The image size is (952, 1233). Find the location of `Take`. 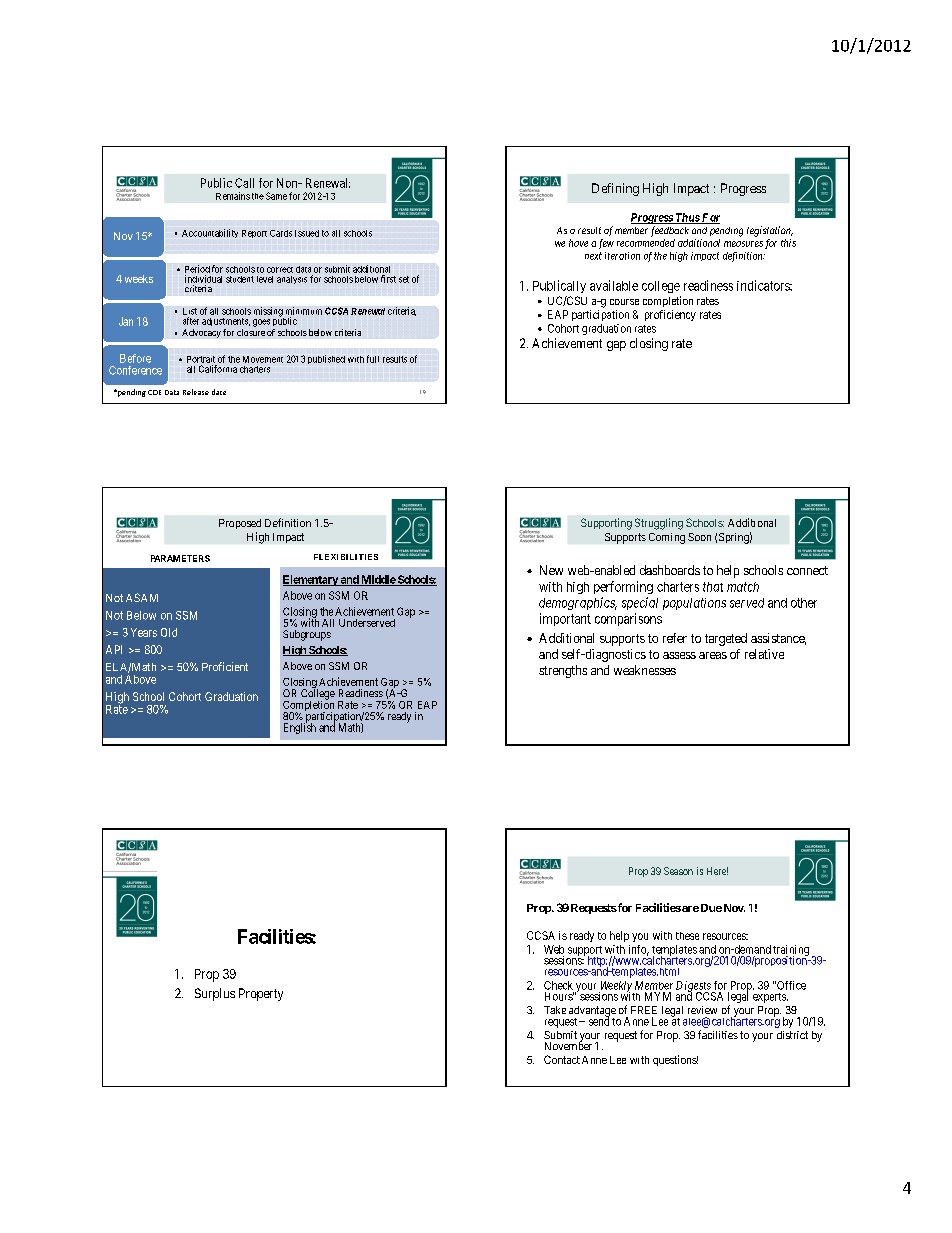

Take is located at coordinates (555, 1010).
